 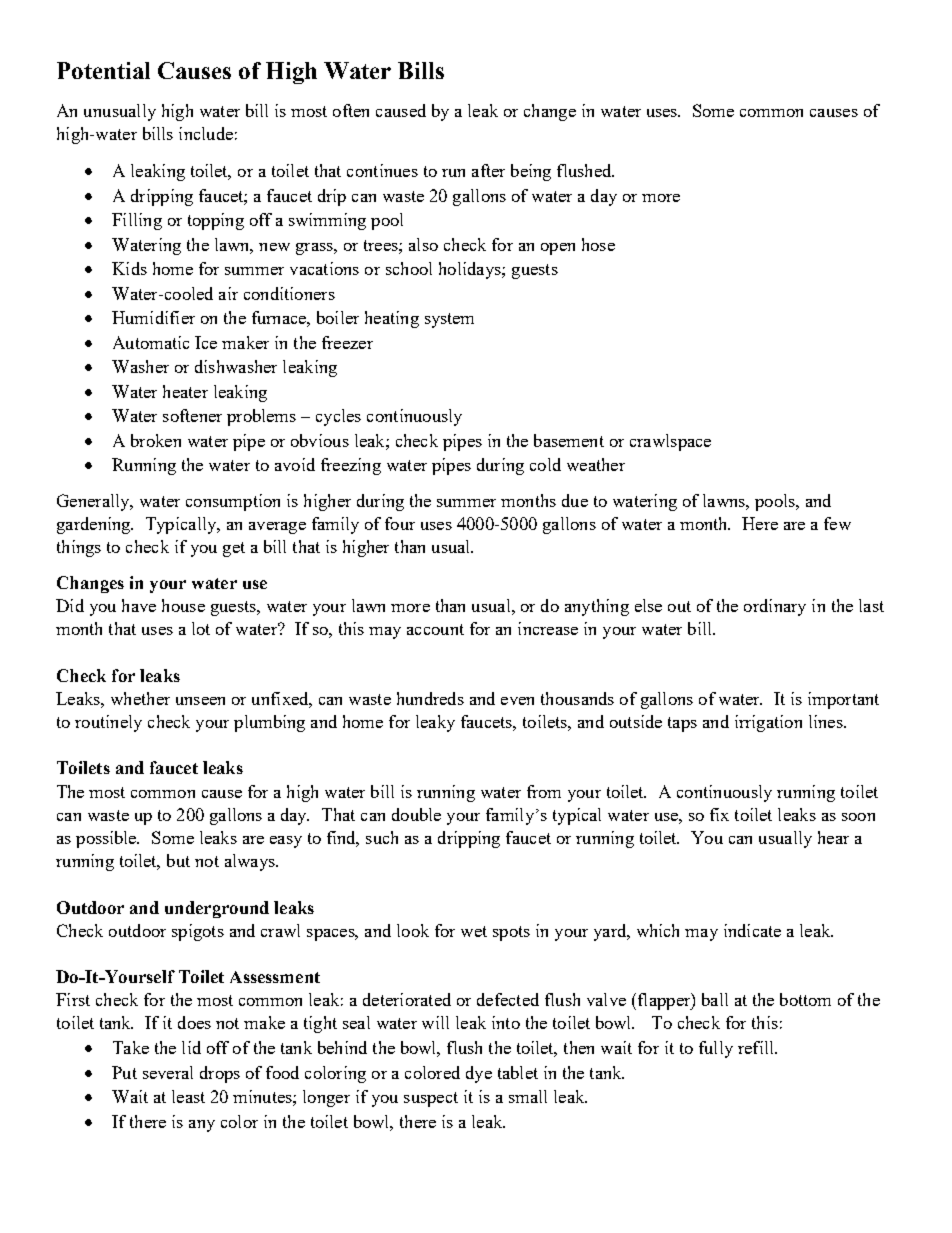 I want to click on few, so click(x=837, y=523).
